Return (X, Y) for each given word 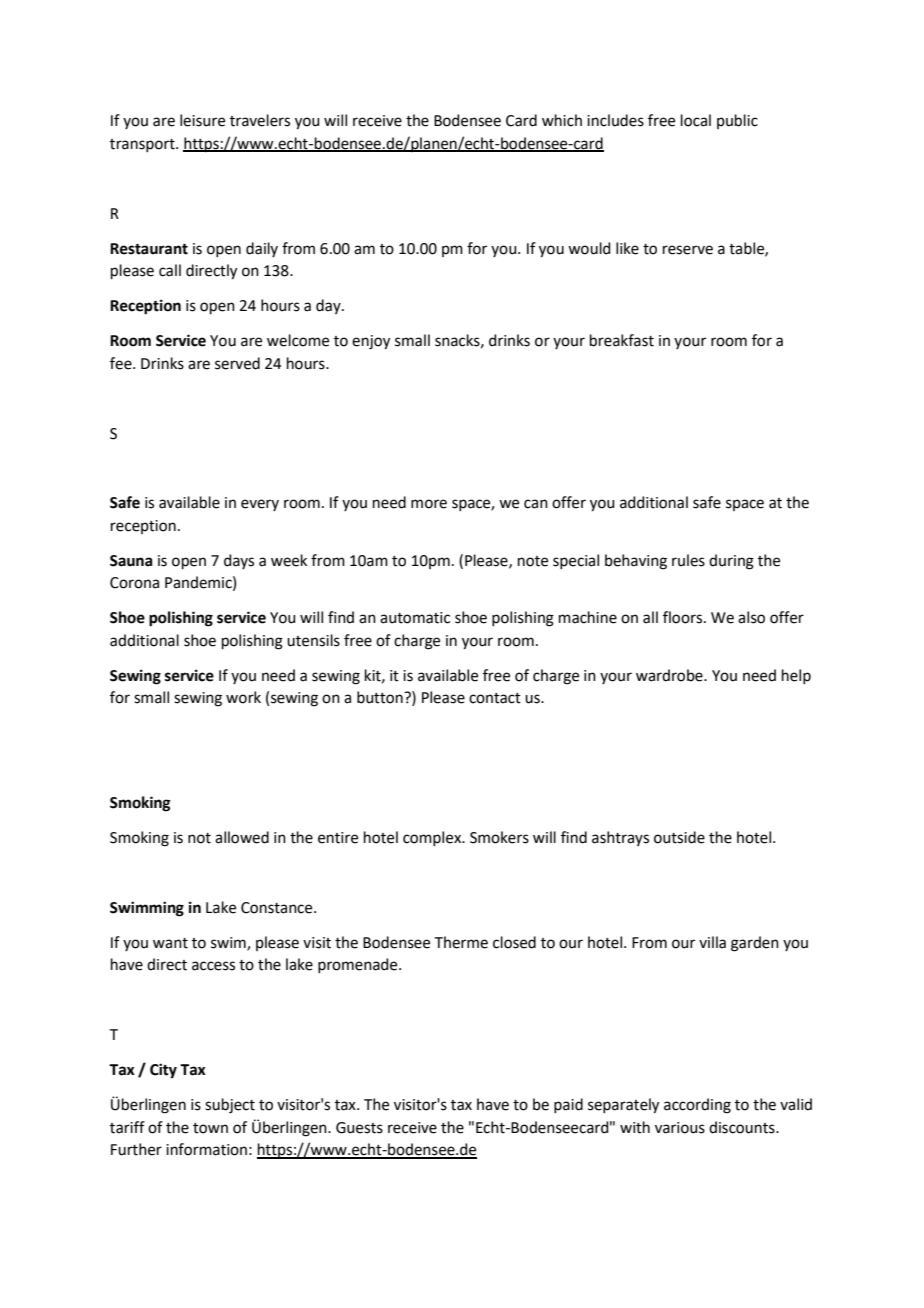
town (210, 1128)
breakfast (622, 340)
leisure (202, 120)
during (731, 562)
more (429, 504)
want (170, 943)
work (243, 697)
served (237, 363)
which (562, 120)
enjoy (371, 342)
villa (712, 942)
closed (514, 942)
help (796, 676)
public (737, 121)
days (239, 561)
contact (495, 698)
